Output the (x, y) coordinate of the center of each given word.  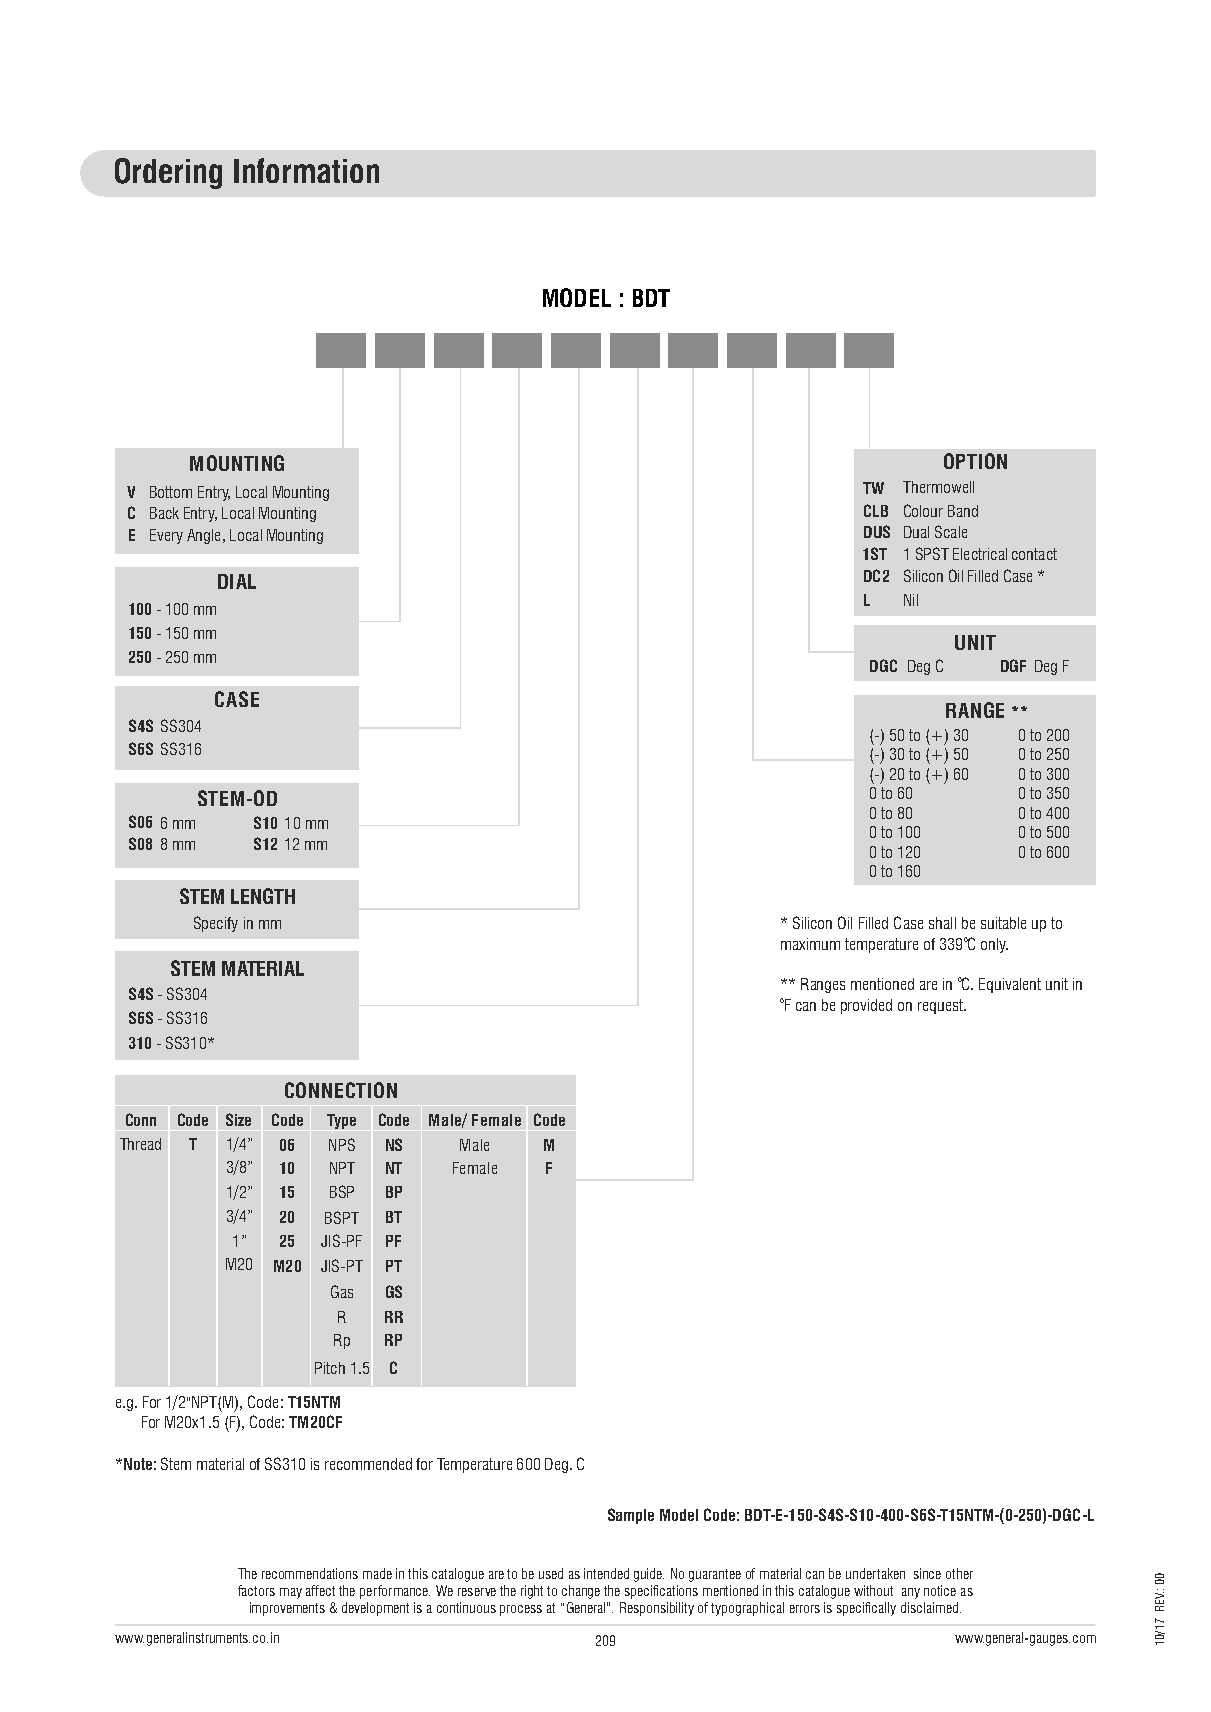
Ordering (168, 173)
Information (306, 170)
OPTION (975, 461)
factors (256, 1590)
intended (606, 1573)
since (927, 1573)
